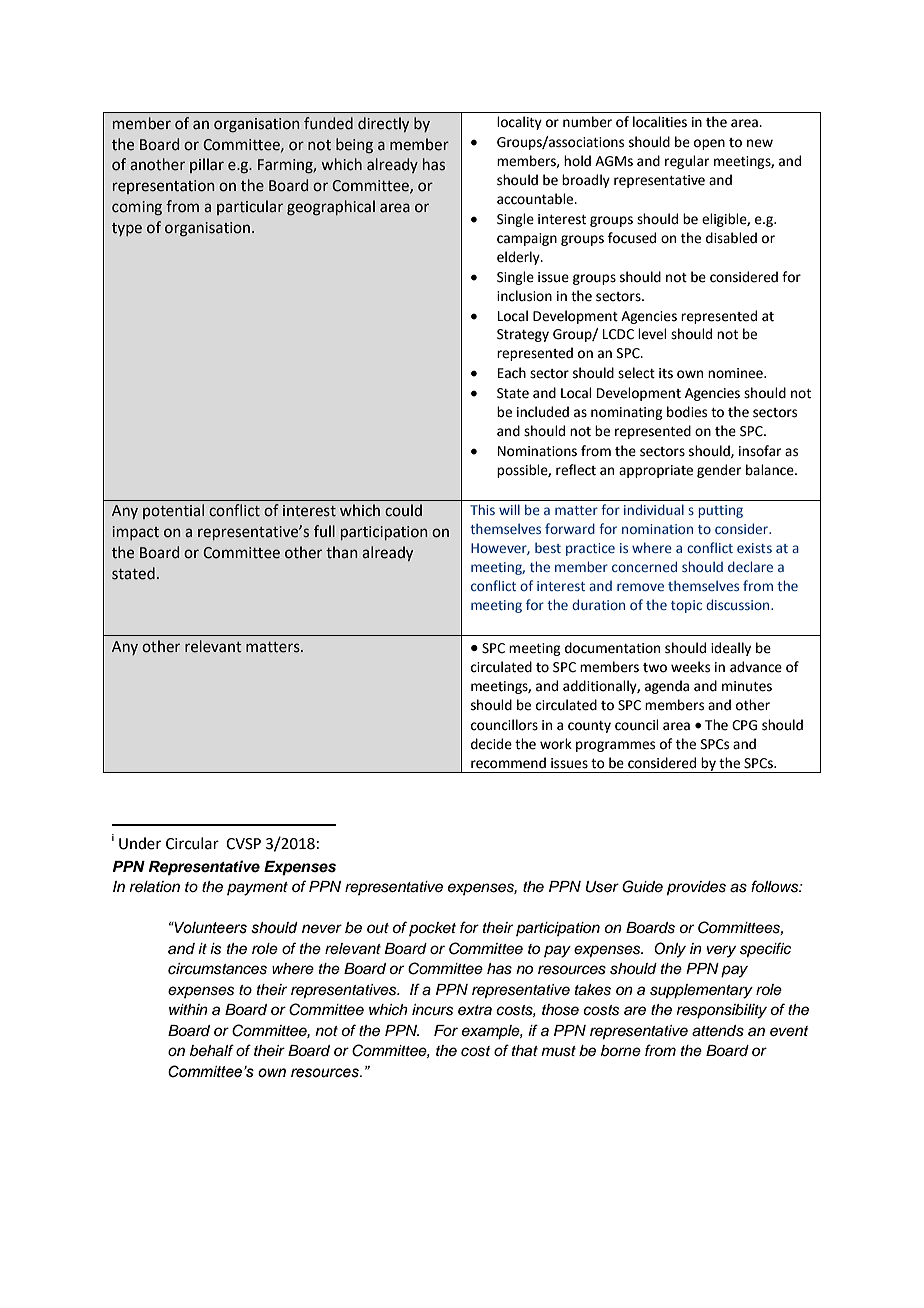 The height and width of the screenshot is (1308, 924). I want to click on included, so click(543, 412).
